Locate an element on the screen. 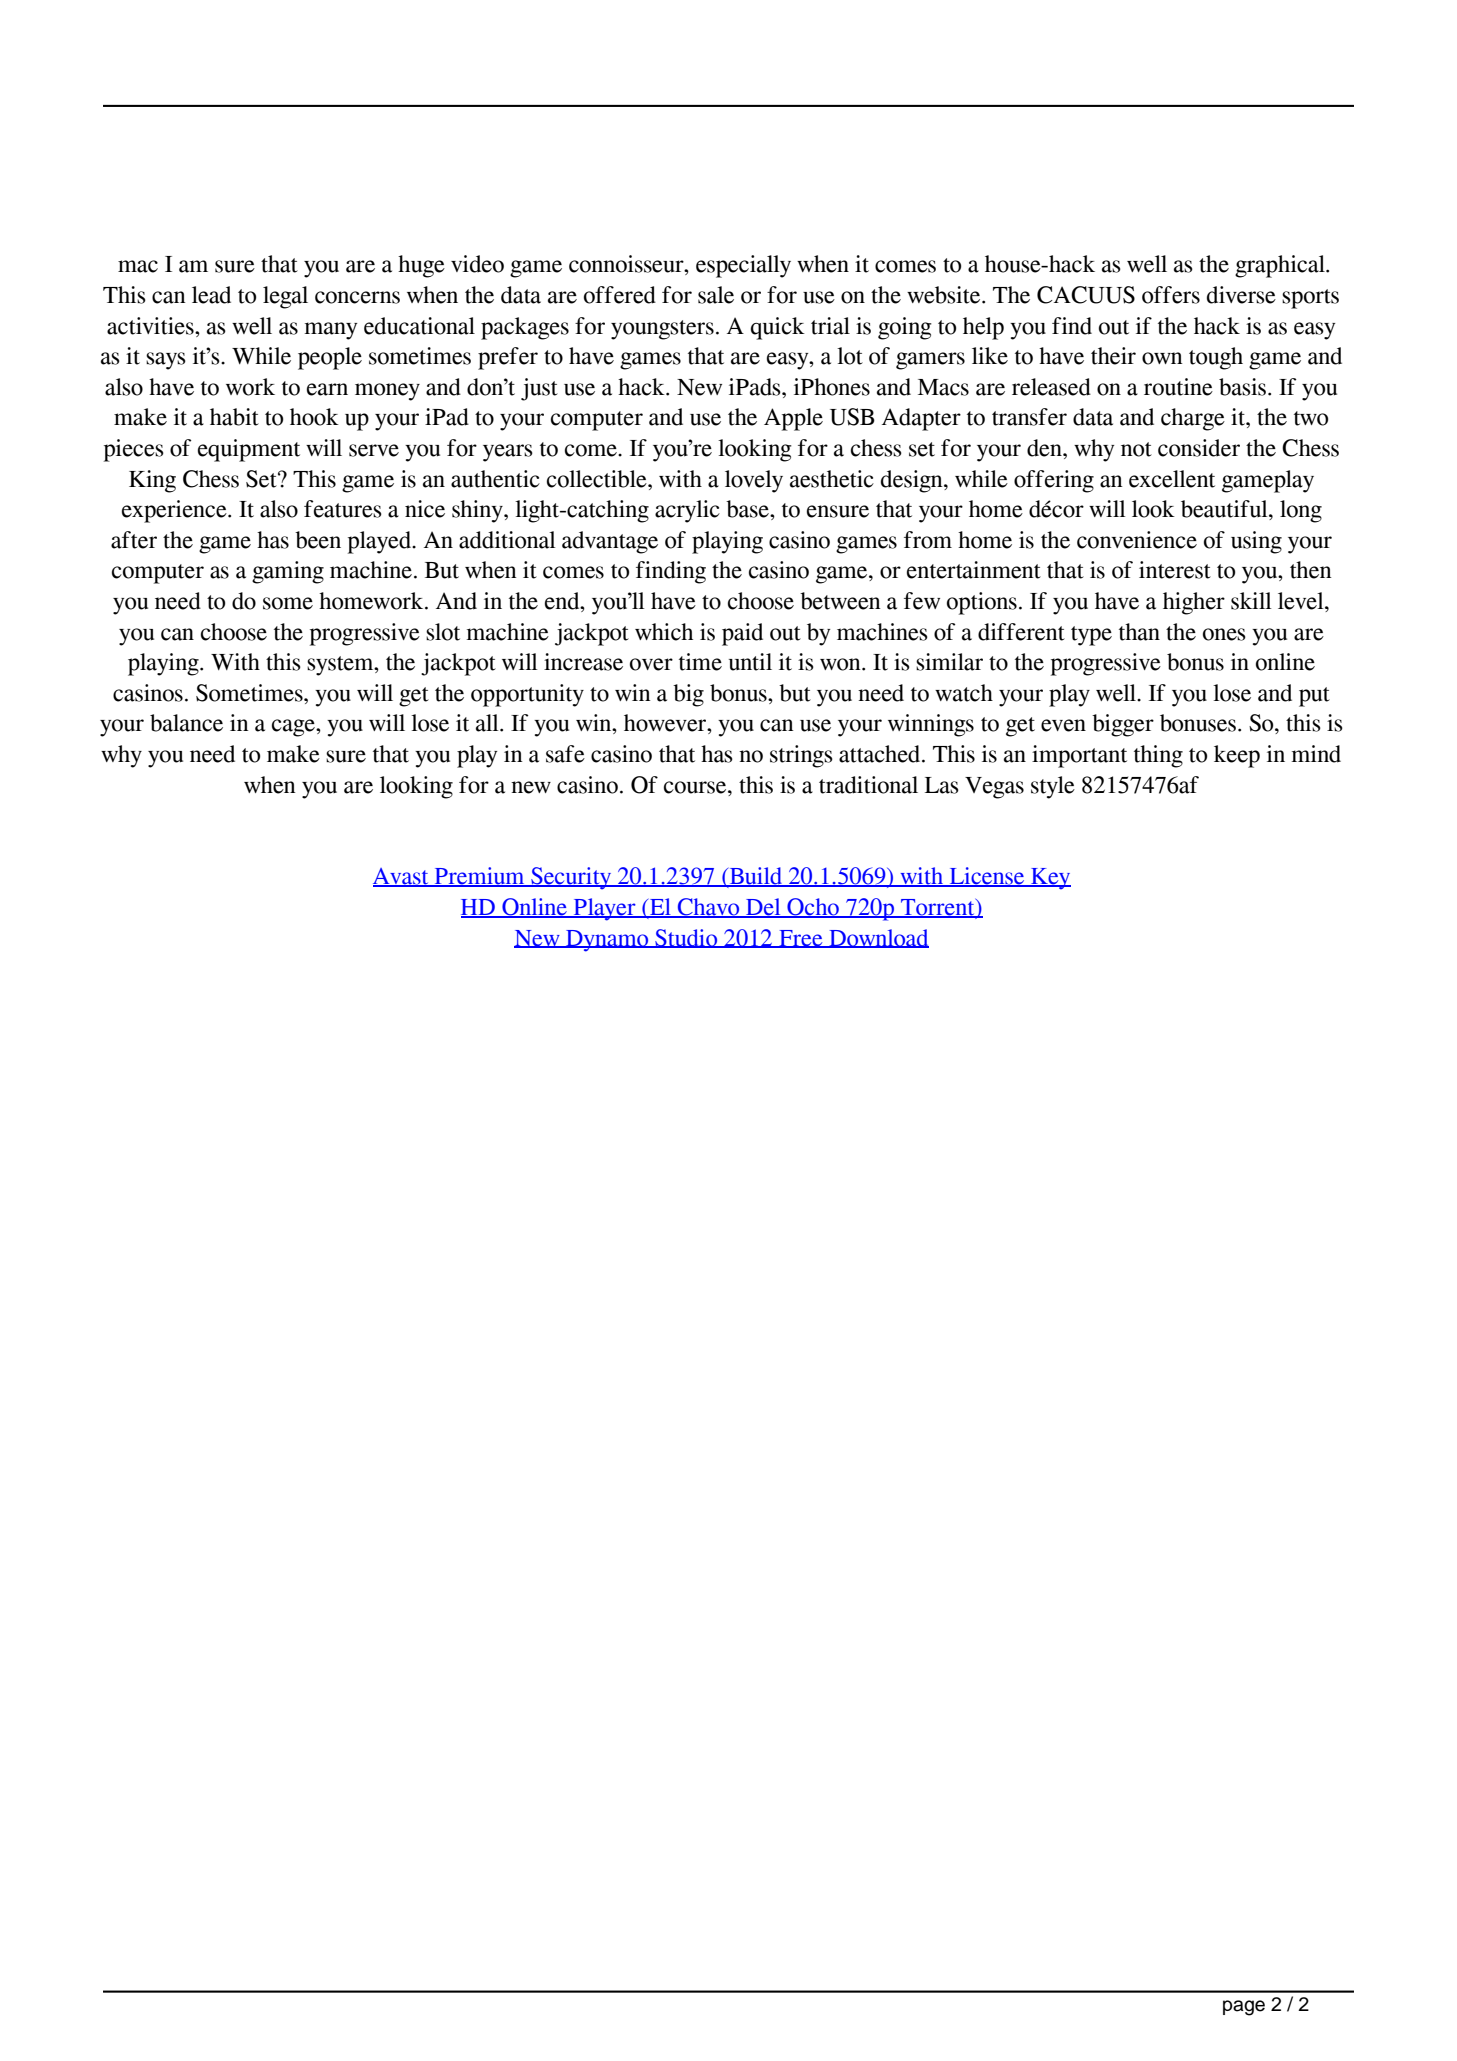 Image resolution: width=1457 pixels, height=2061 pixels. Free is located at coordinates (801, 939).
